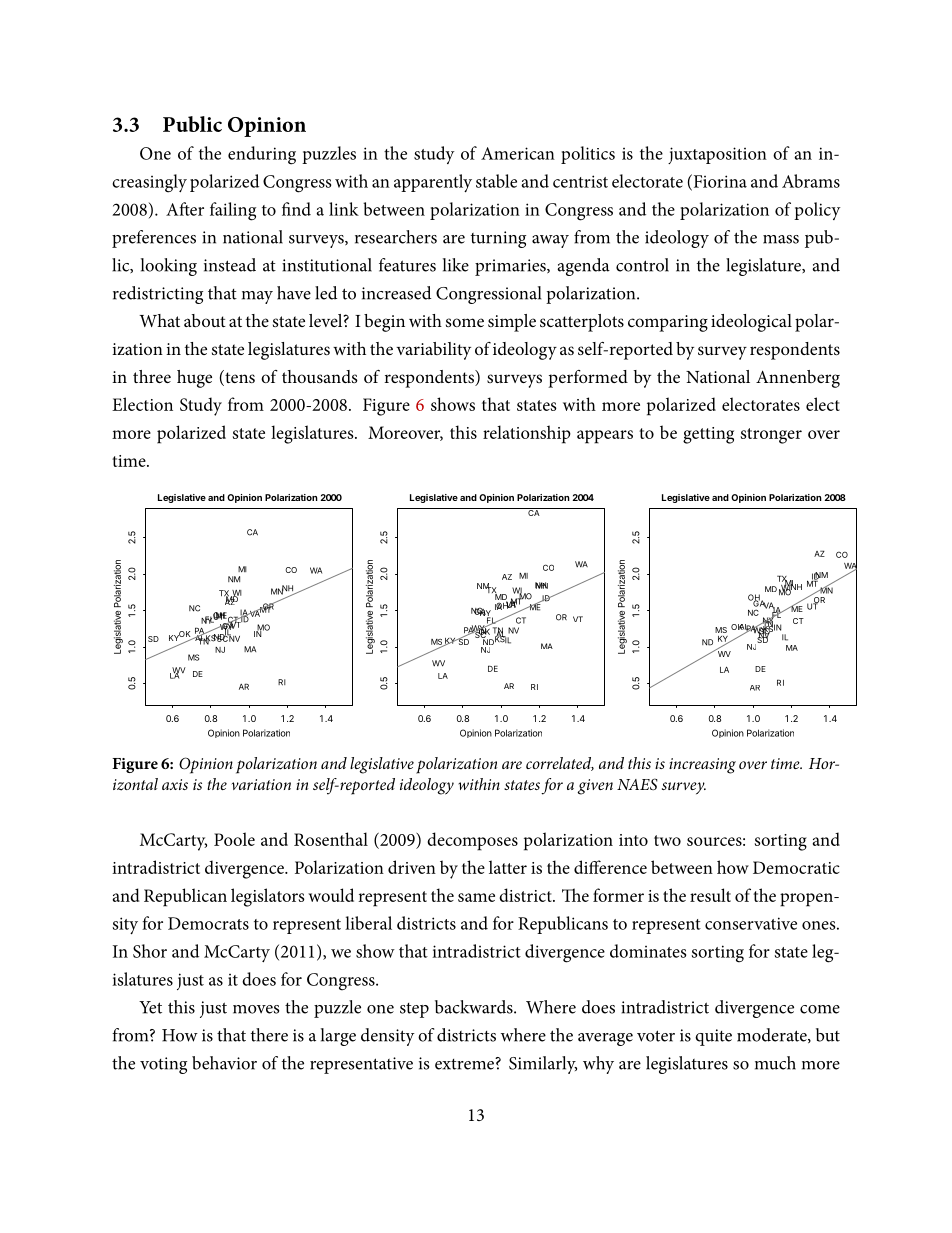 The image size is (952, 1233). Describe the element at coordinates (224, 1063) in the page. I see `behavior` at that location.
